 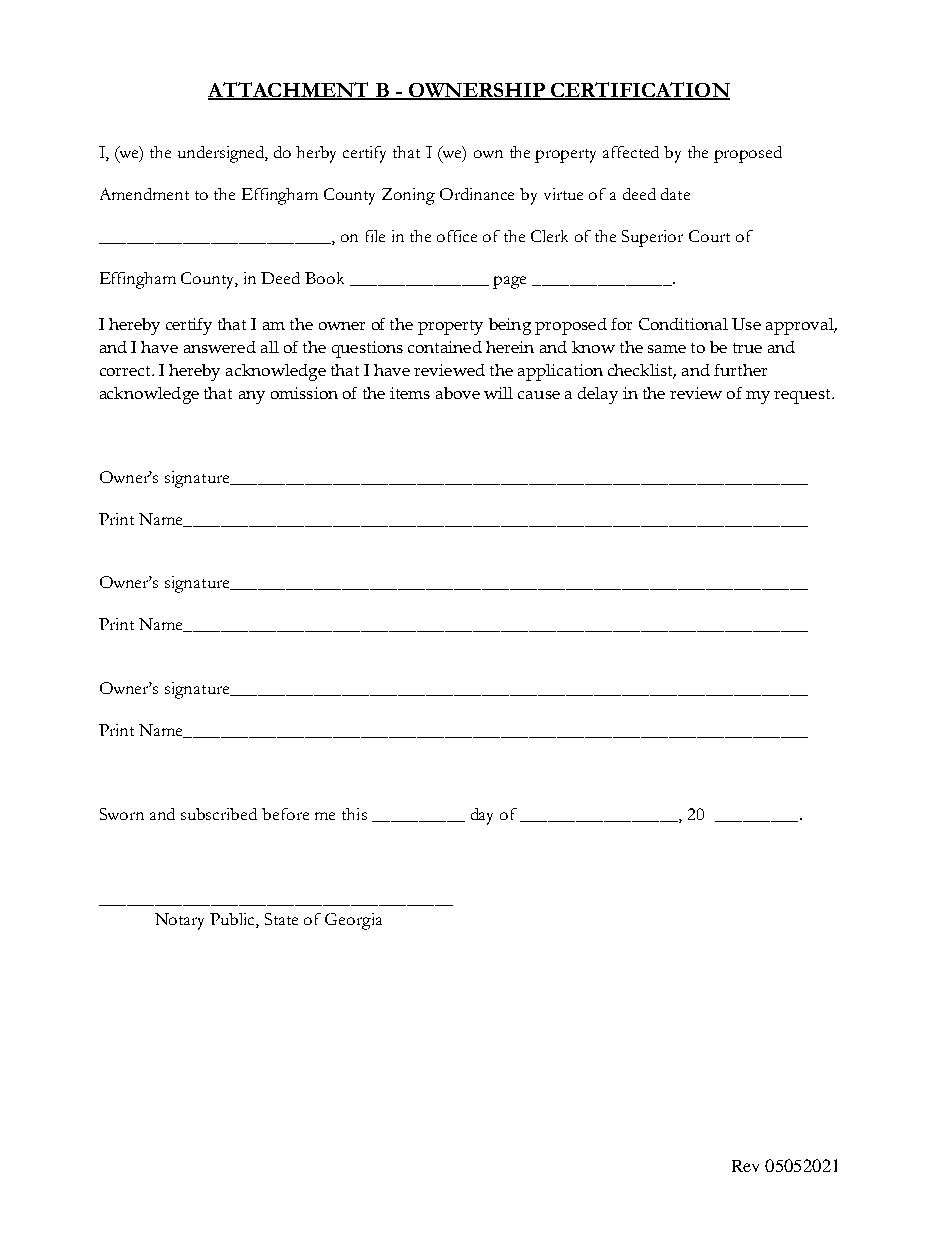 What do you see at coordinates (482, 816) in the document?
I see `day` at bounding box center [482, 816].
